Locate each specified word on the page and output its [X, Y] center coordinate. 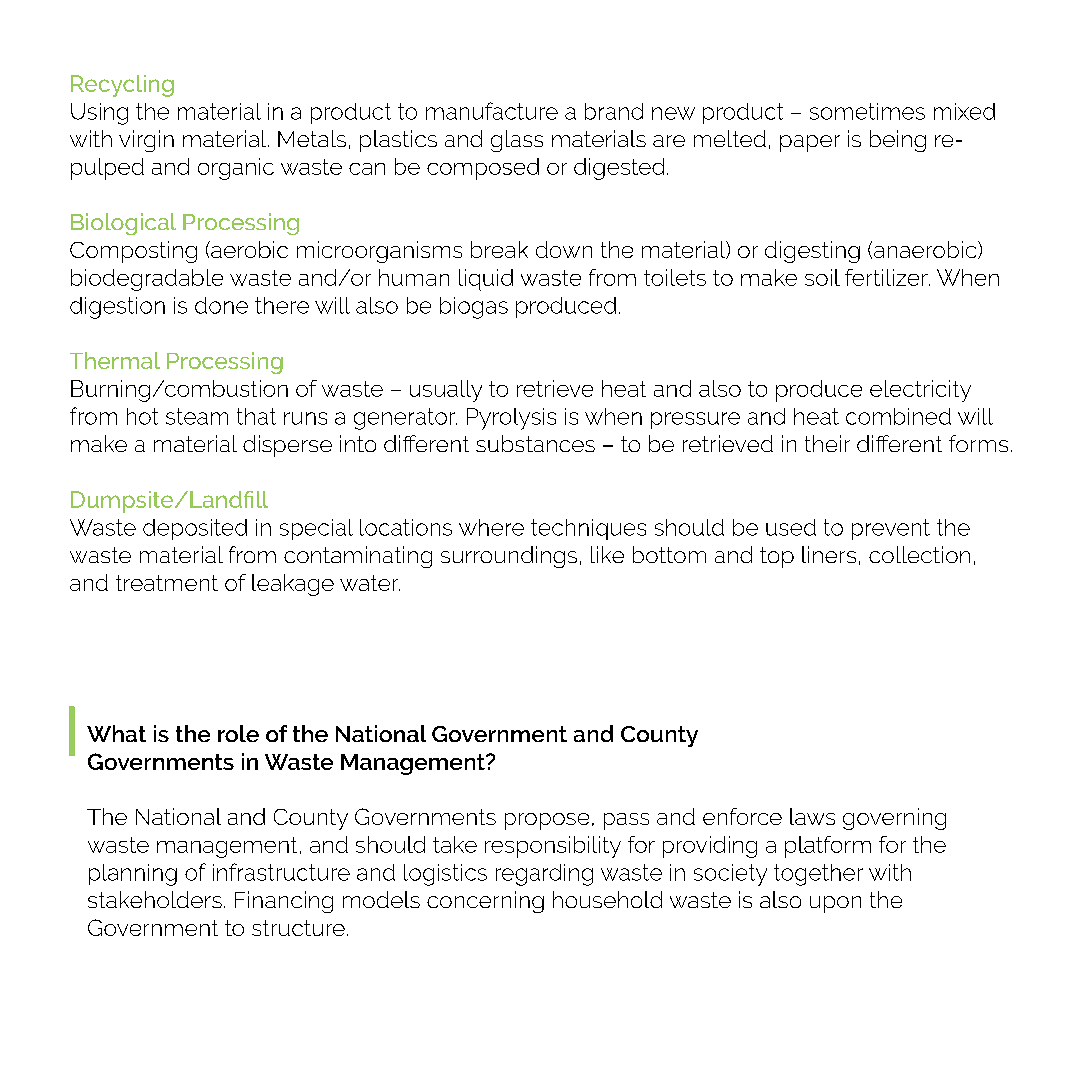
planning [133, 875]
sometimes [867, 111]
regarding [544, 875]
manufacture [492, 111]
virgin [146, 141]
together [818, 875]
